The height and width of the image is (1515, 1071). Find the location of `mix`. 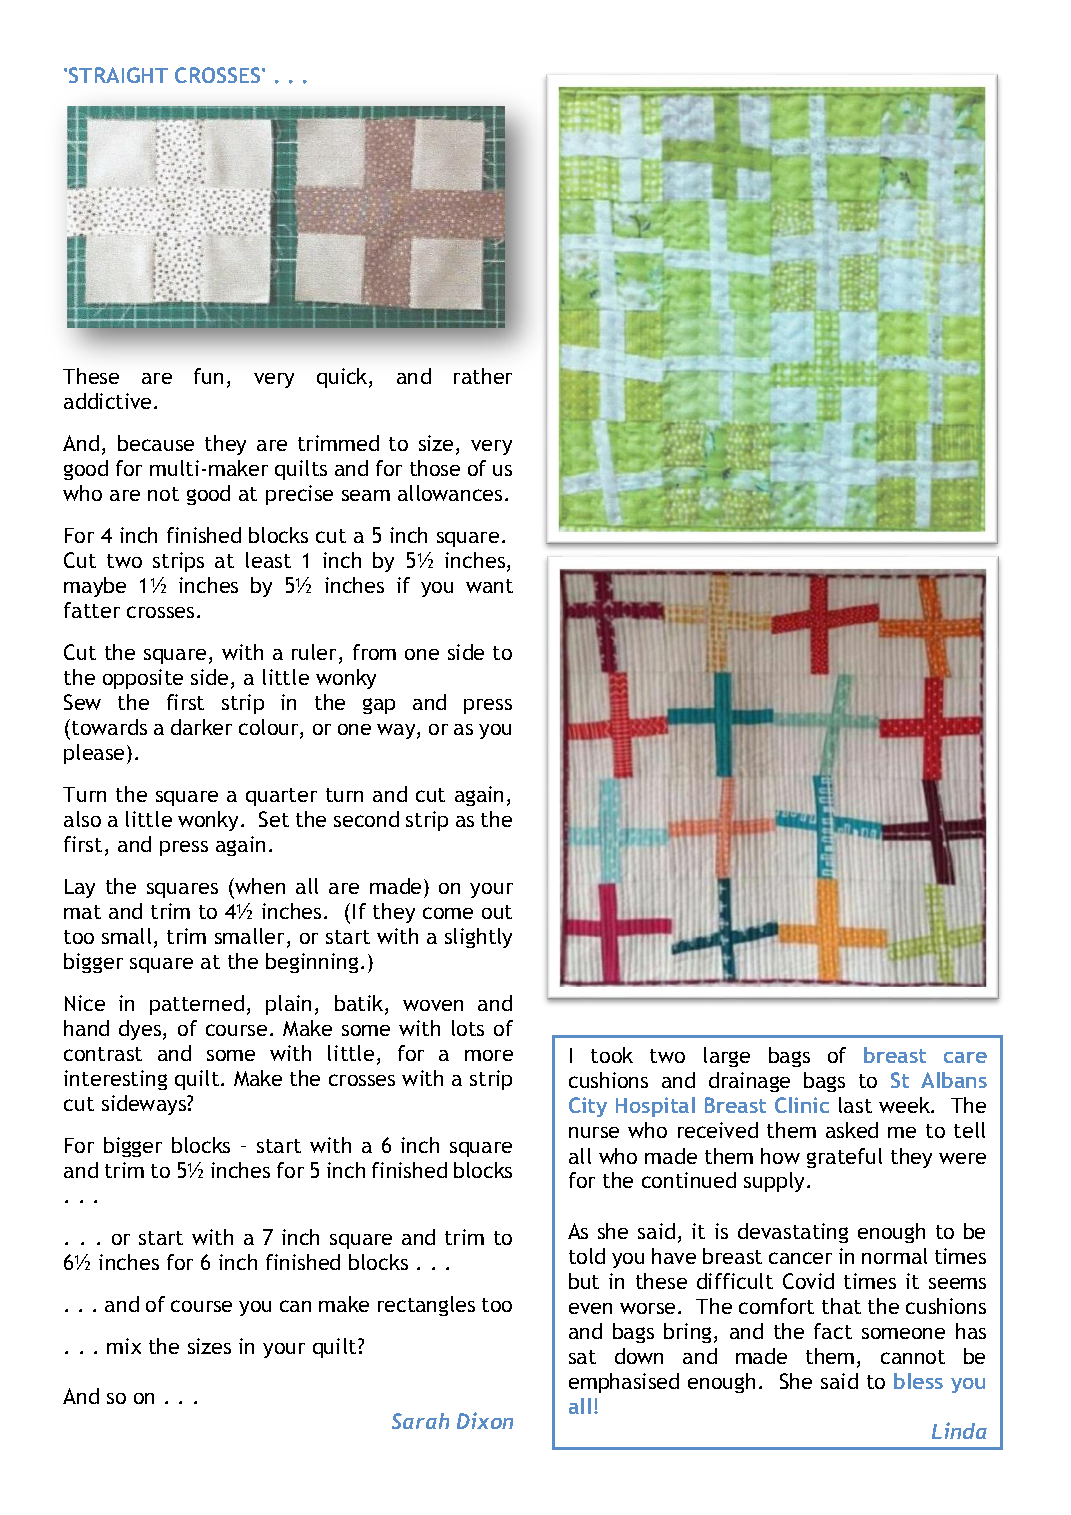

mix is located at coordinates (124, 1346).
